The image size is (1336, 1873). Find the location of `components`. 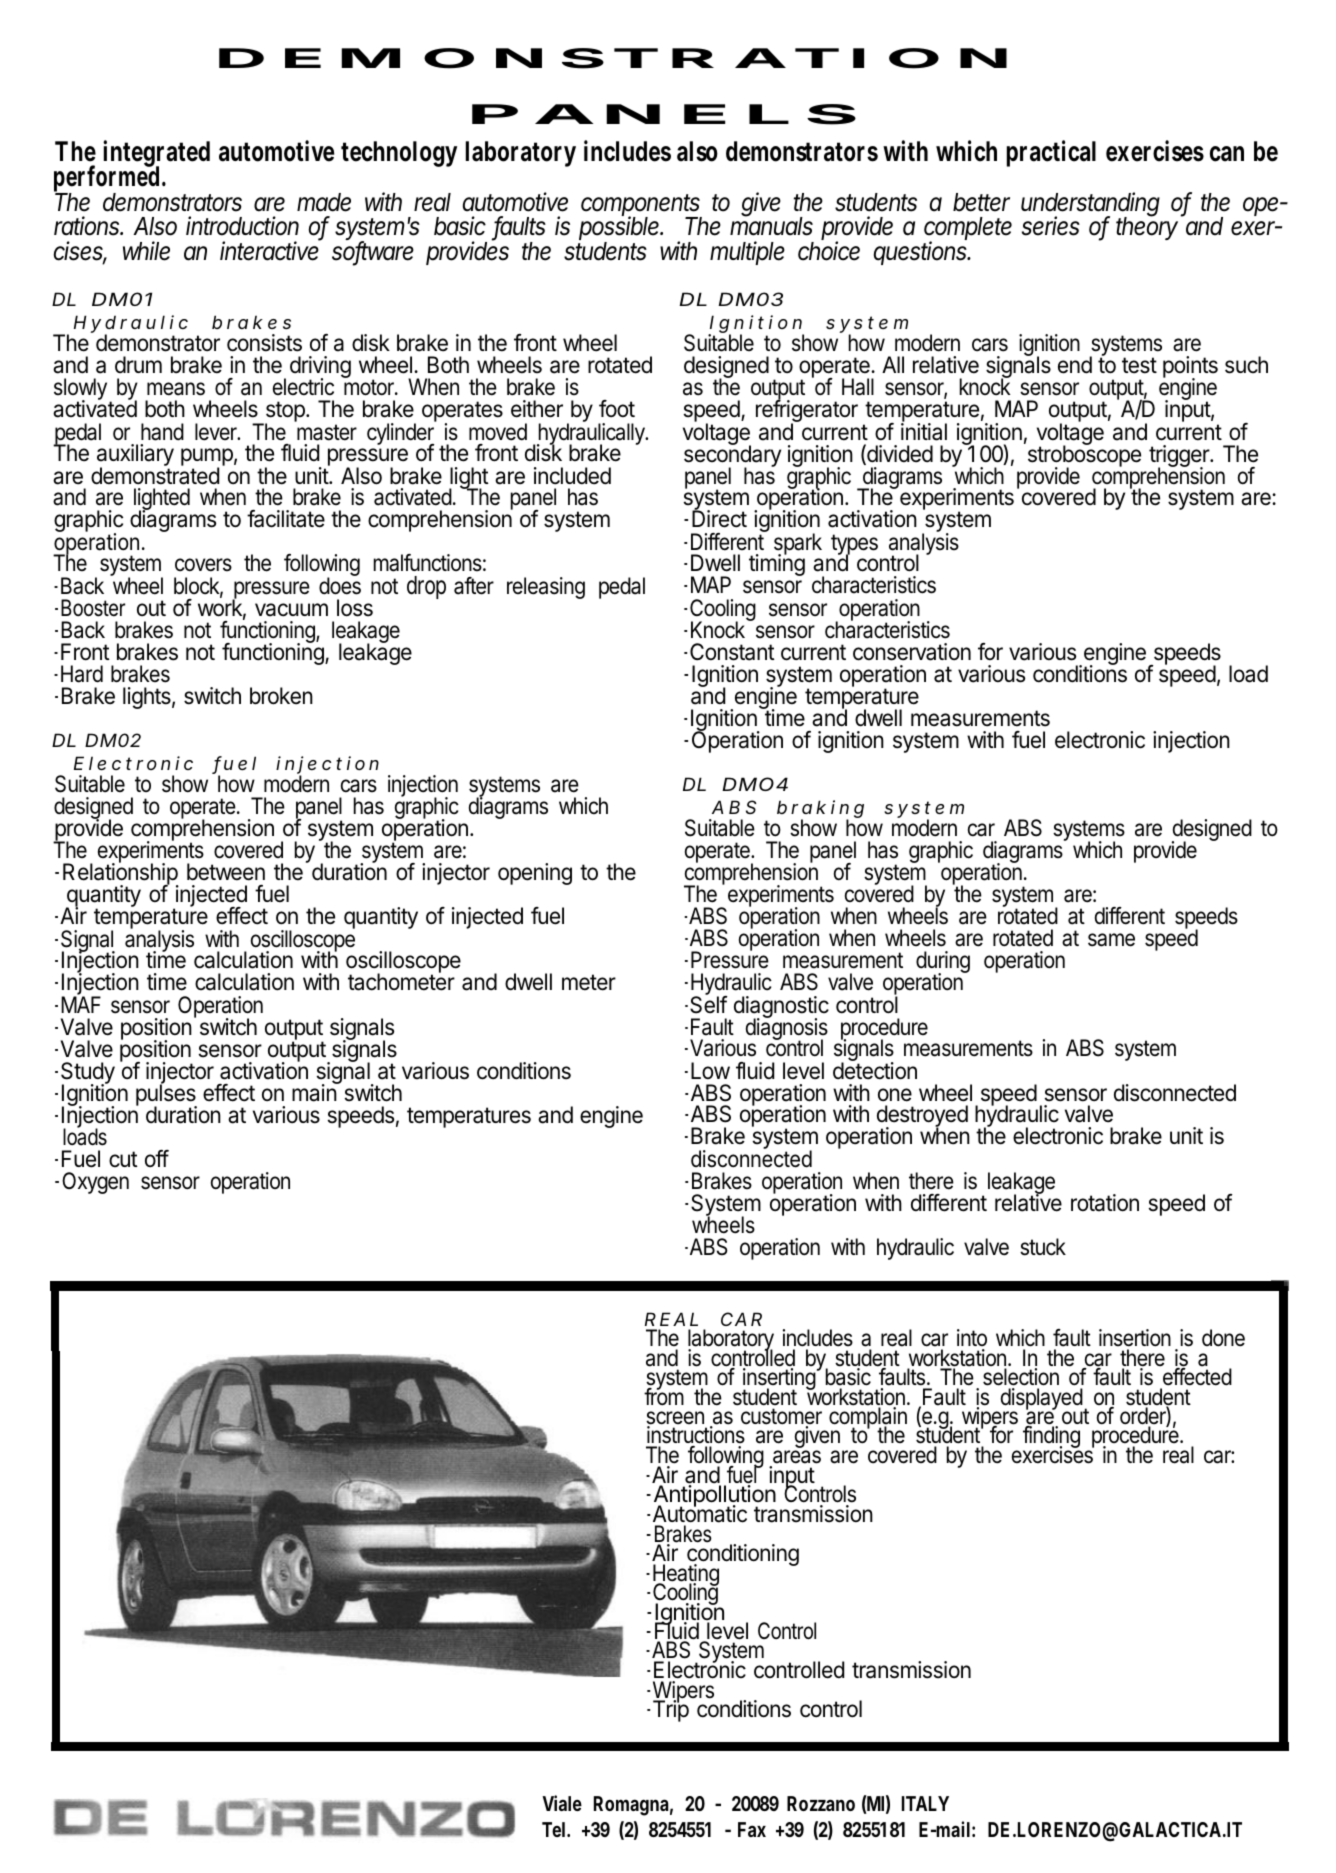

components is located at coordinates (641, 206).
